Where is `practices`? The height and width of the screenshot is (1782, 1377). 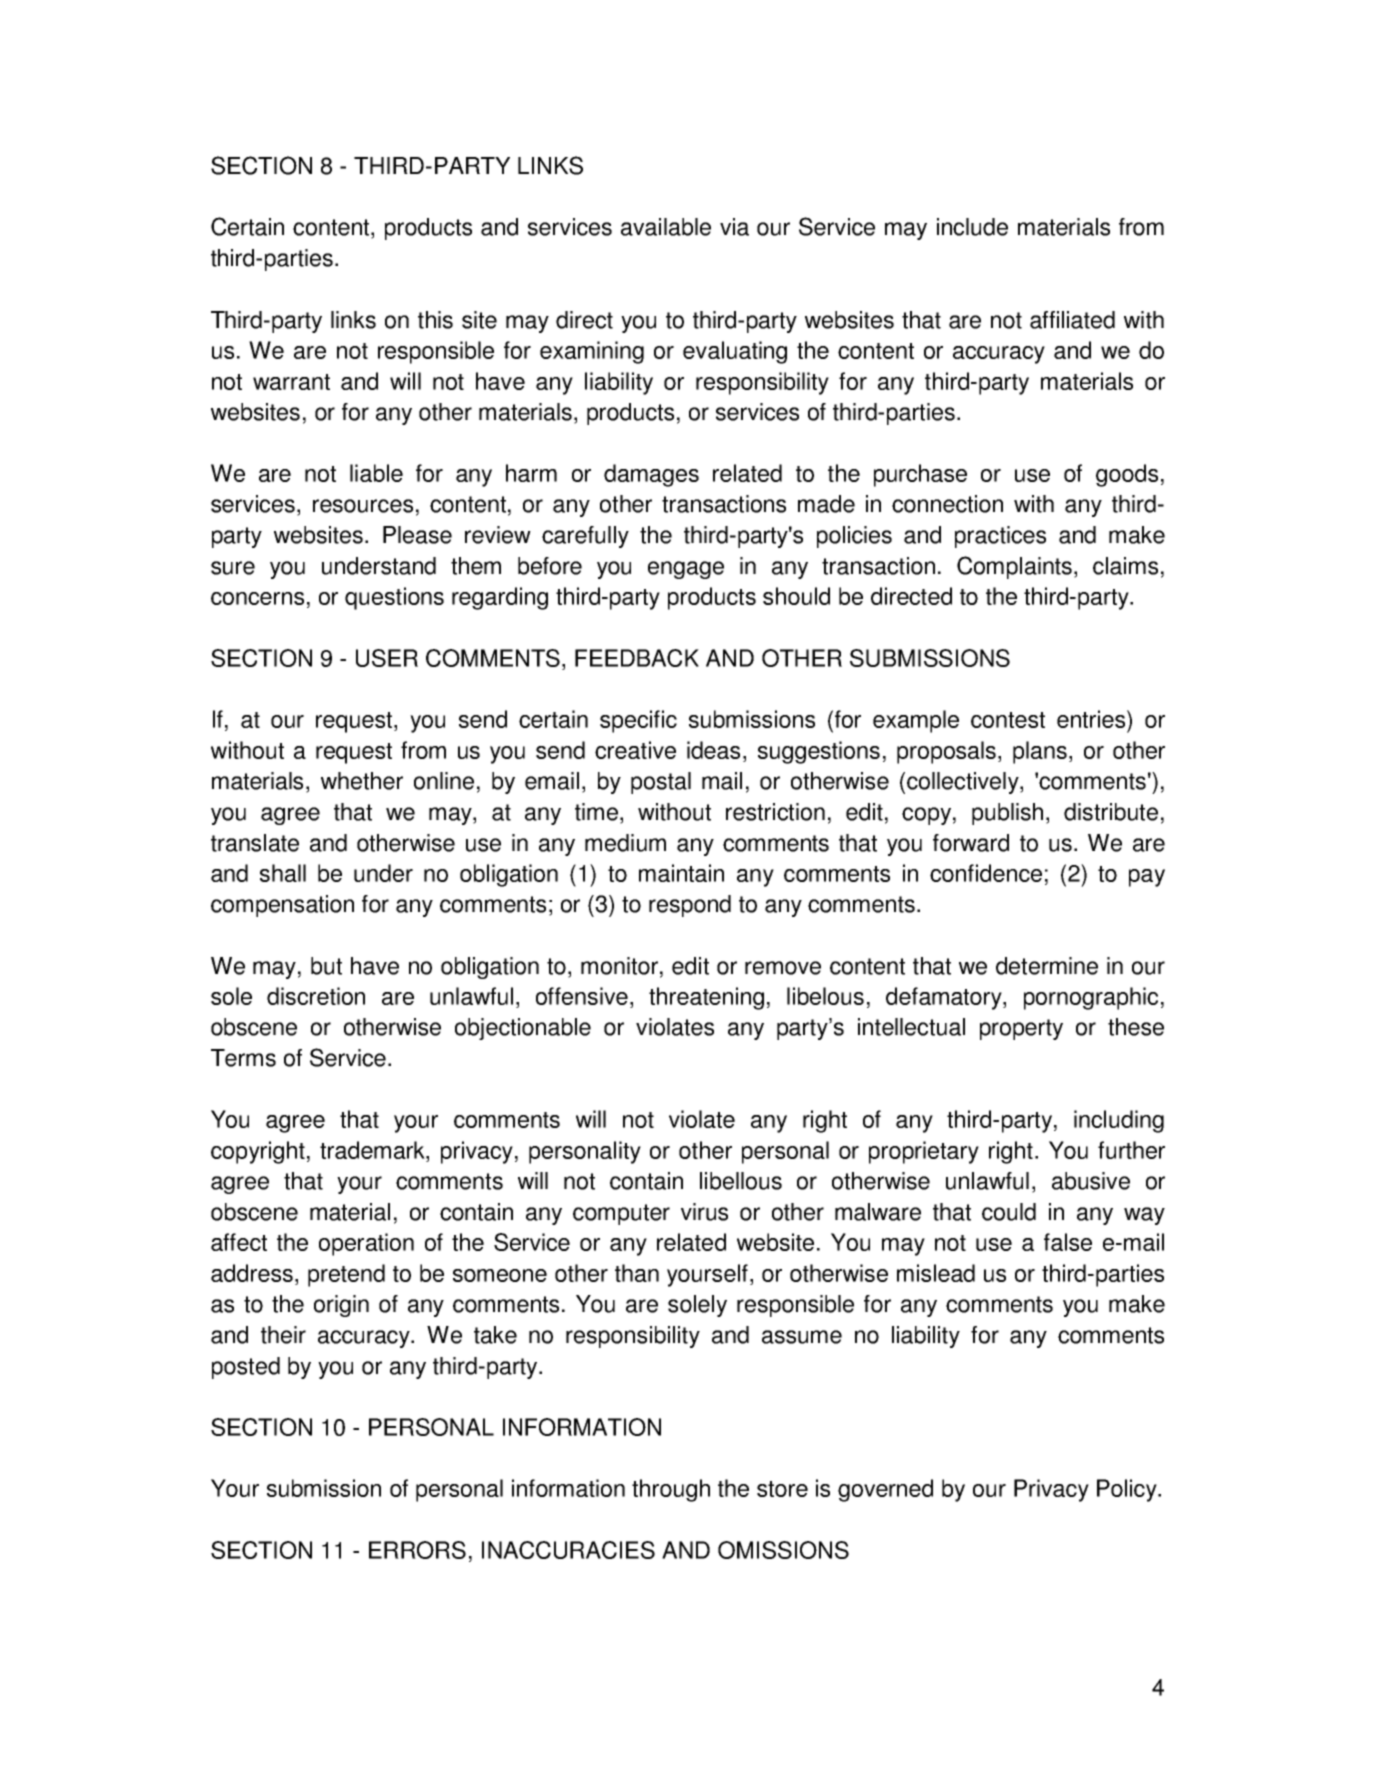
practices is located at coordinates (1000, 537).
